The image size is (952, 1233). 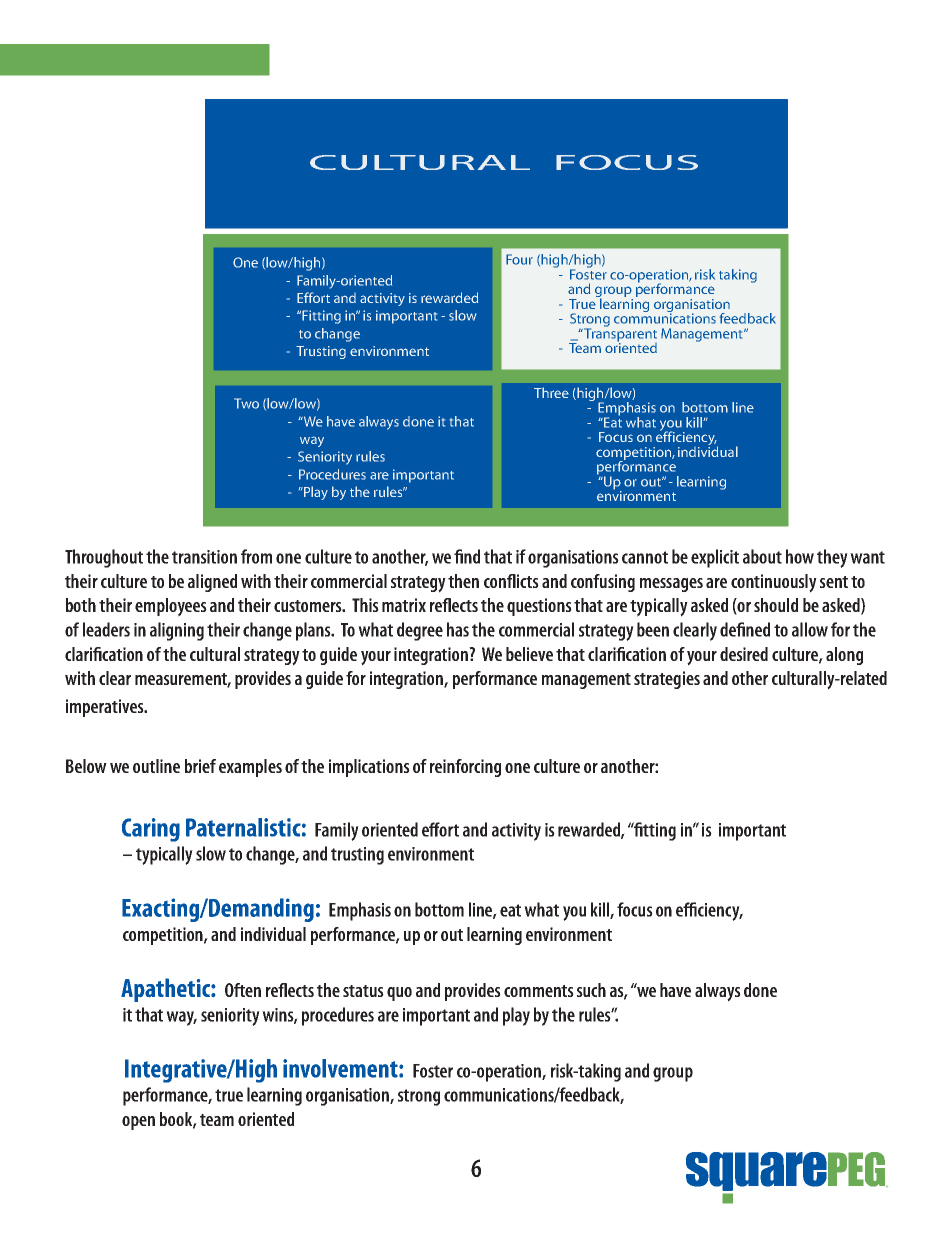 I want to click on team, so click(x=217, y=1120).
